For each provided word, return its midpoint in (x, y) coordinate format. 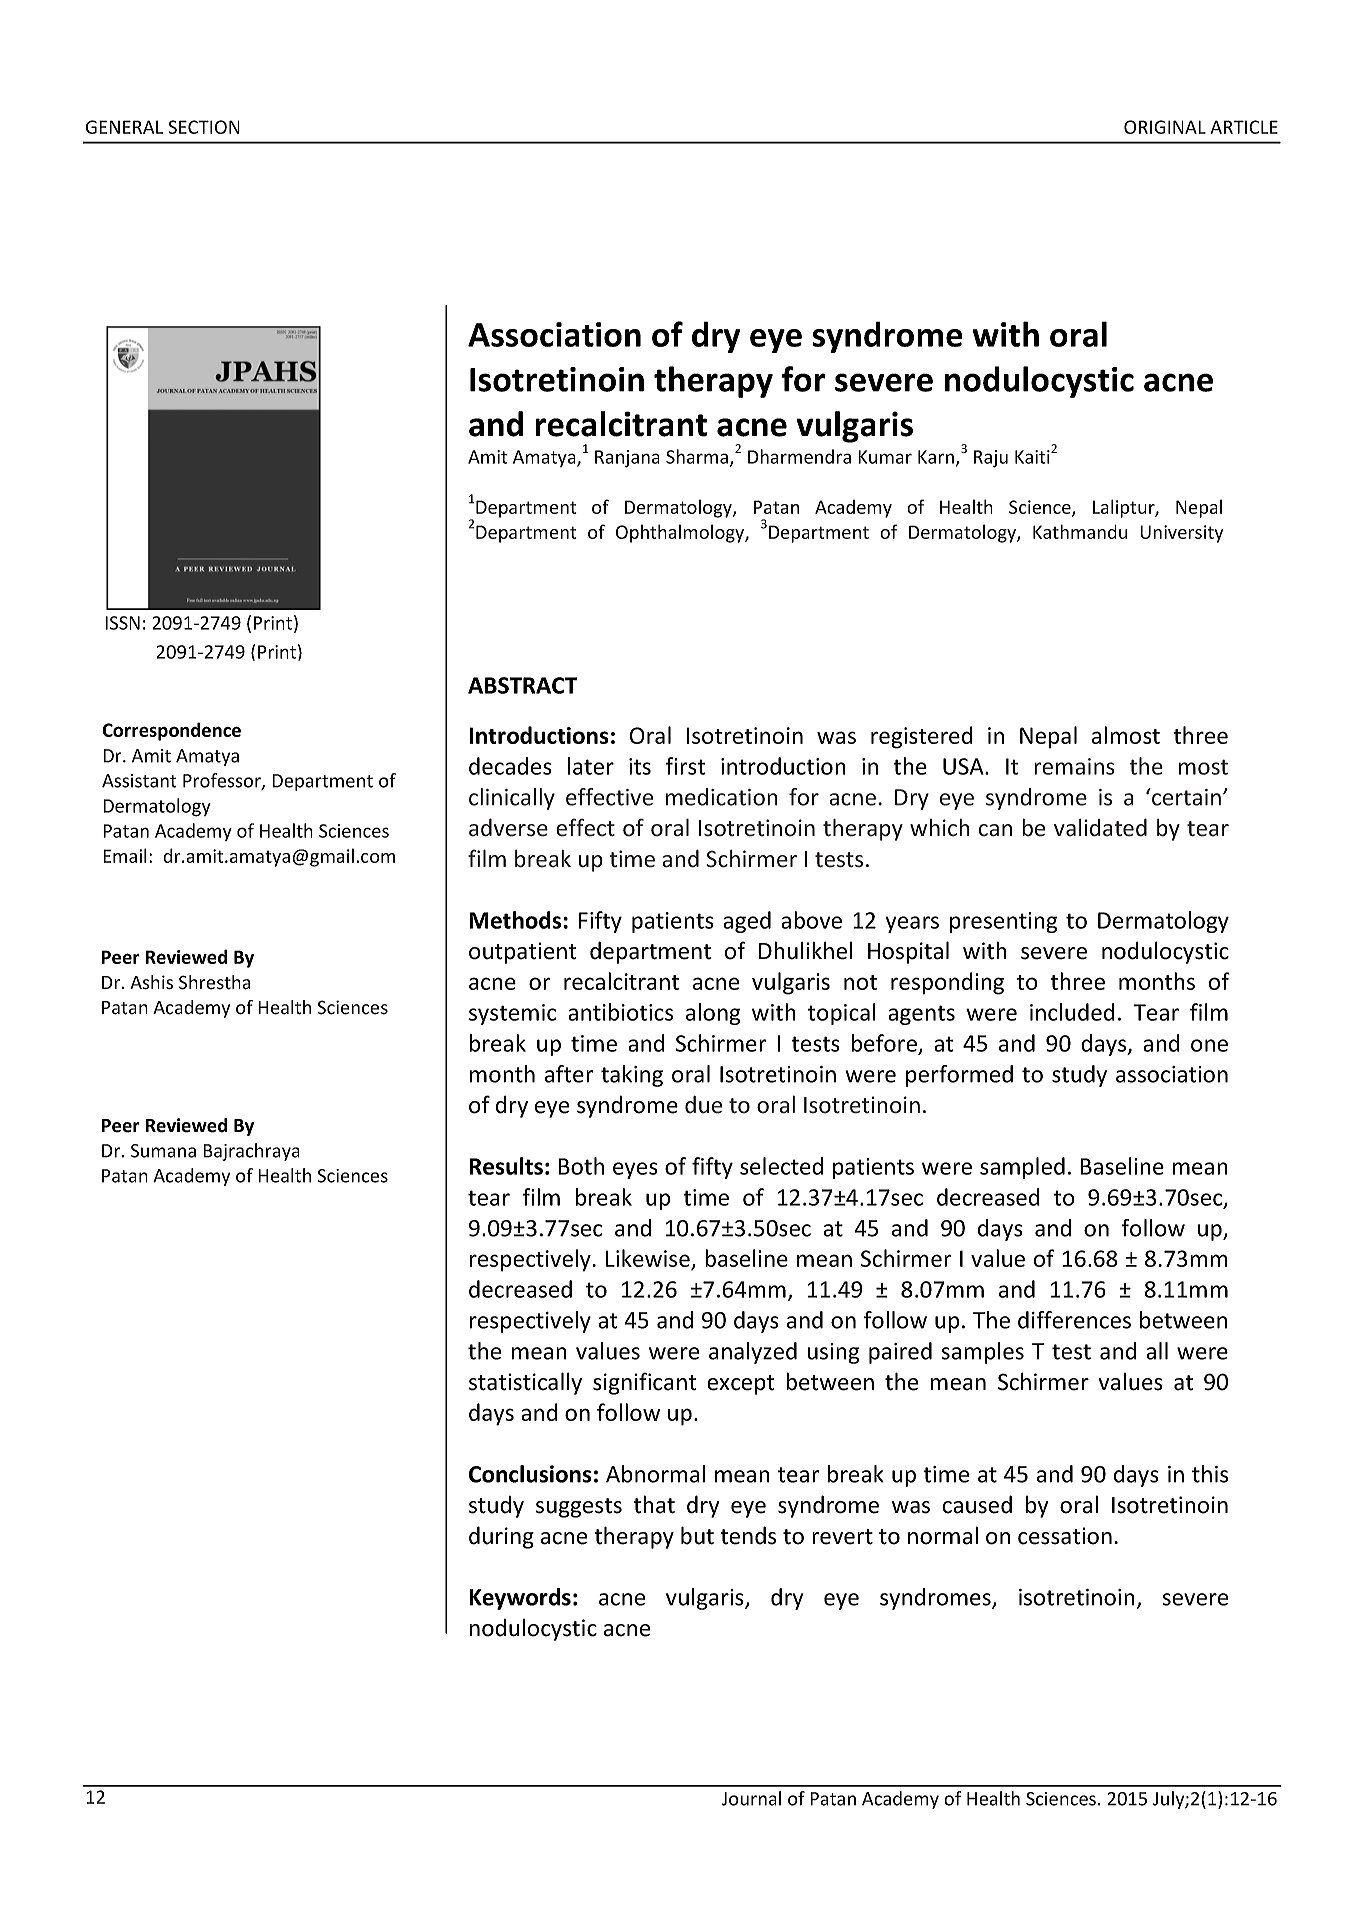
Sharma (697, 456)
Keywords (520, 1599)
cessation (1065, 1536)
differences (1074, 1320)
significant (644, 1383)
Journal (751, 1798)
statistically (525, 1383)
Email (125, 855)
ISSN (122, 623)
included (1072, 1012)
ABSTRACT (522, 685)
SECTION (204, 127)
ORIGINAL (1165, 127)
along (713, 1014)
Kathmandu (1080, 531)
